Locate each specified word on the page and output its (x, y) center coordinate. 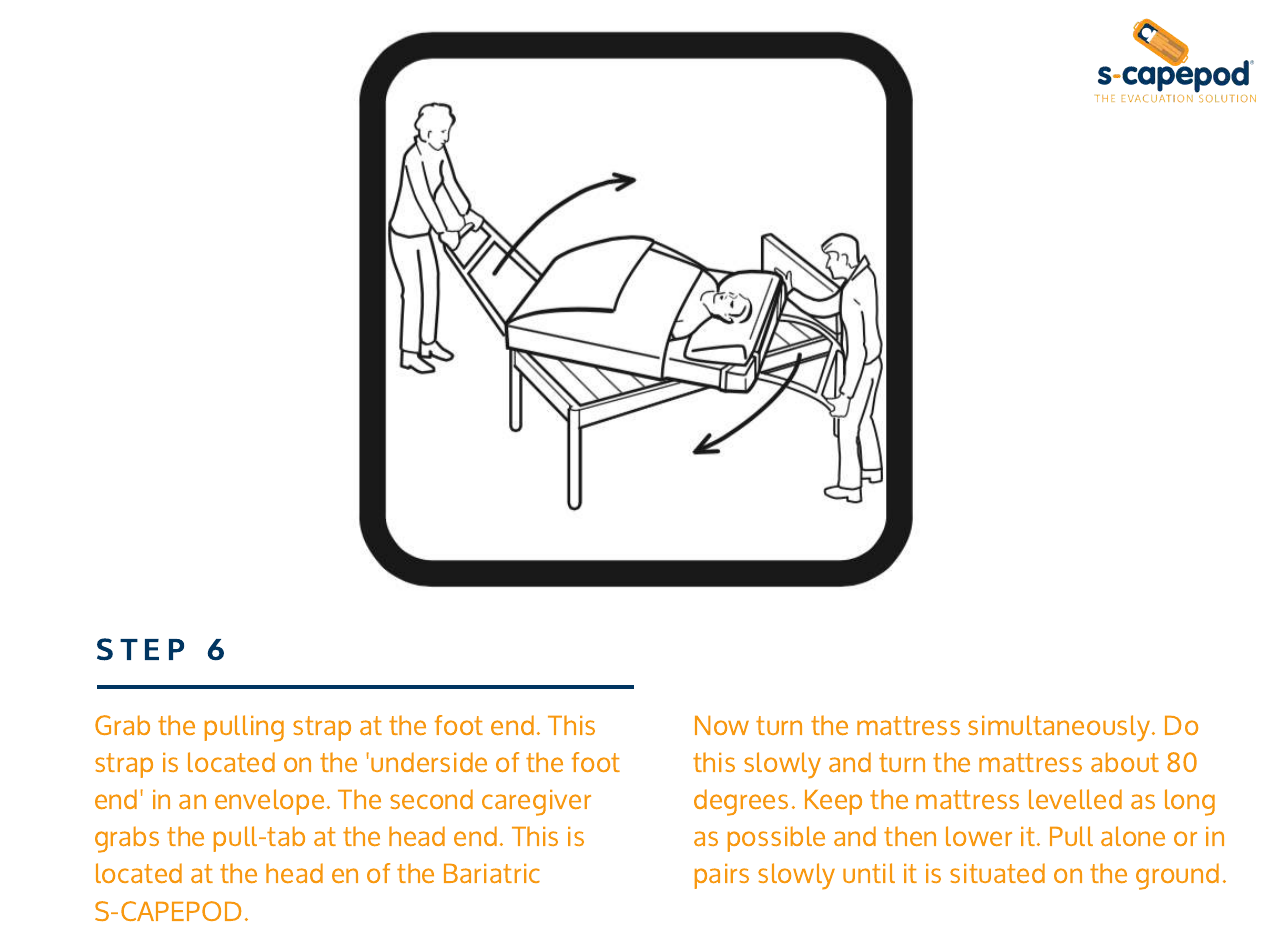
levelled (1075, 799)
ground (1177, 876)
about (1125, 762)
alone (1133, 836)
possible (776, 839)
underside (429, 762)
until (869, 873)
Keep (833, 802)
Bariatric (492, 873)
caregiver (536, 803)
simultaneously (1060, 728)
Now (722, 725)
